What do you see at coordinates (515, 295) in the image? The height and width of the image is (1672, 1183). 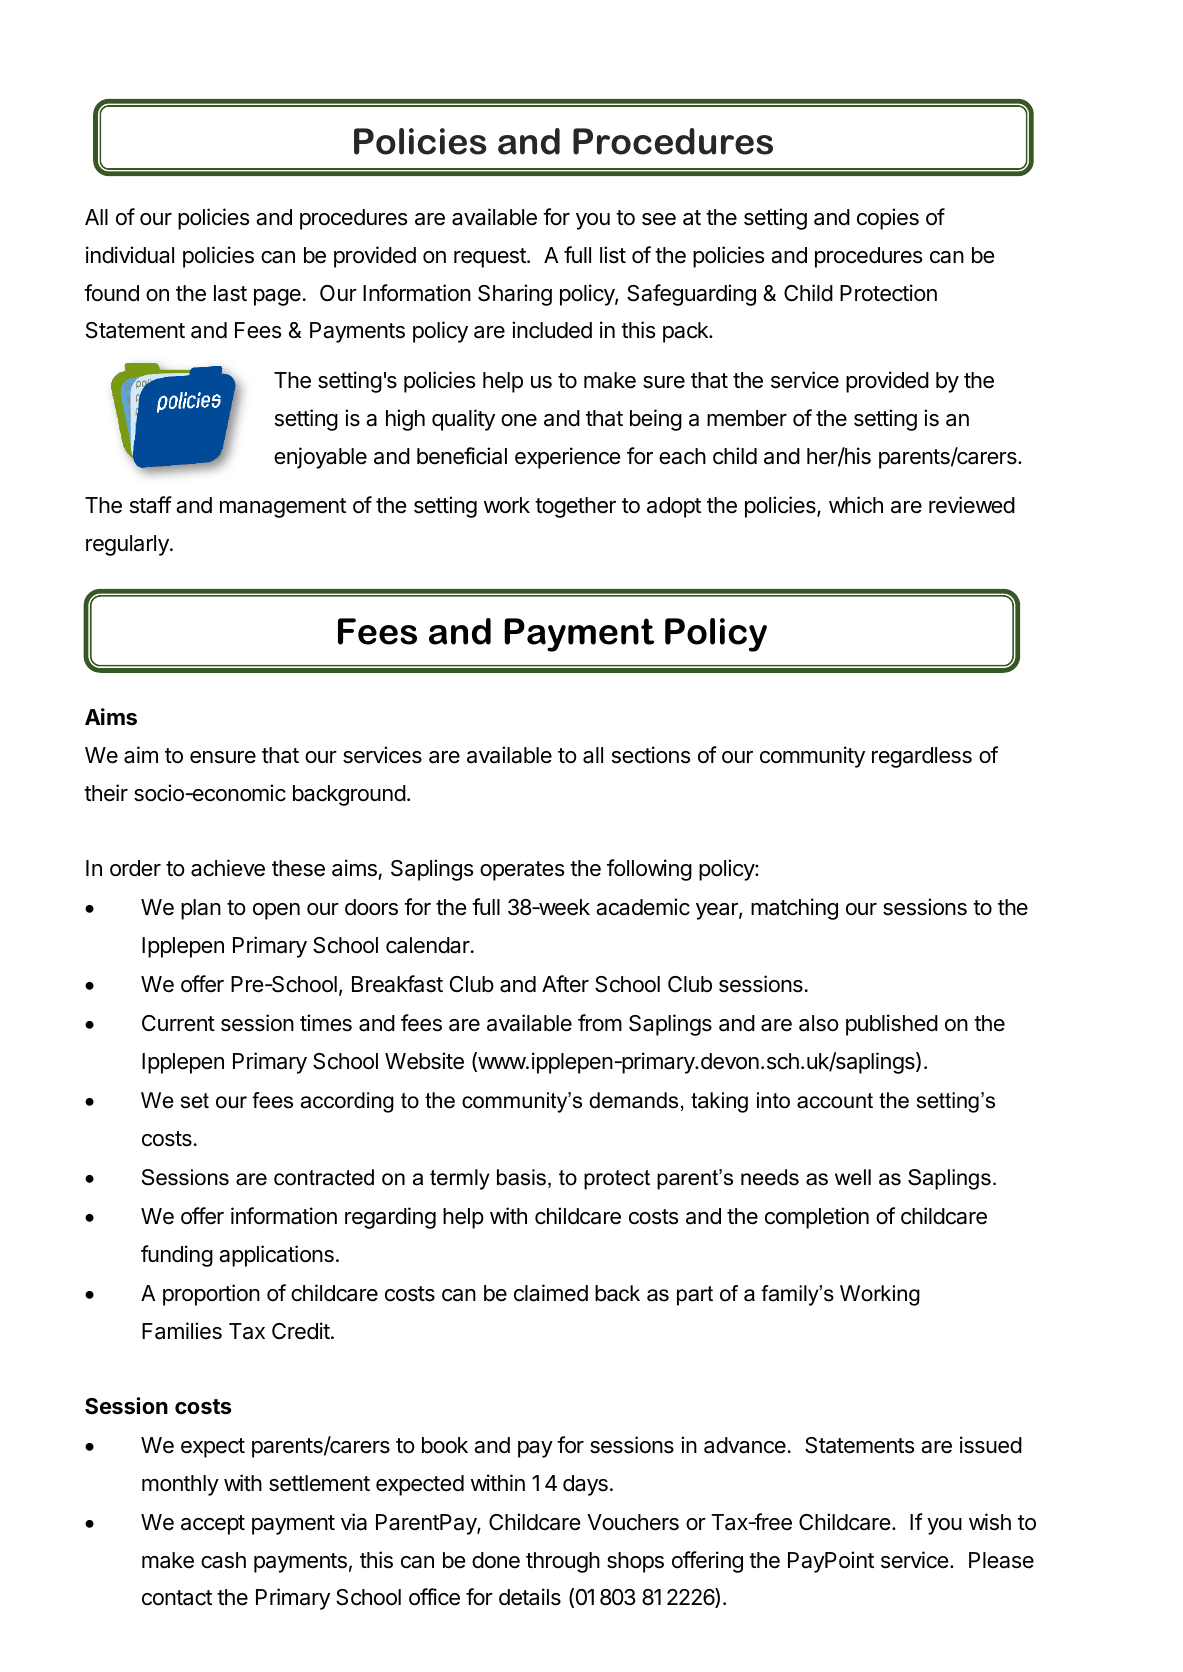 I see `Sharing` at bounding box center [515, 295].
